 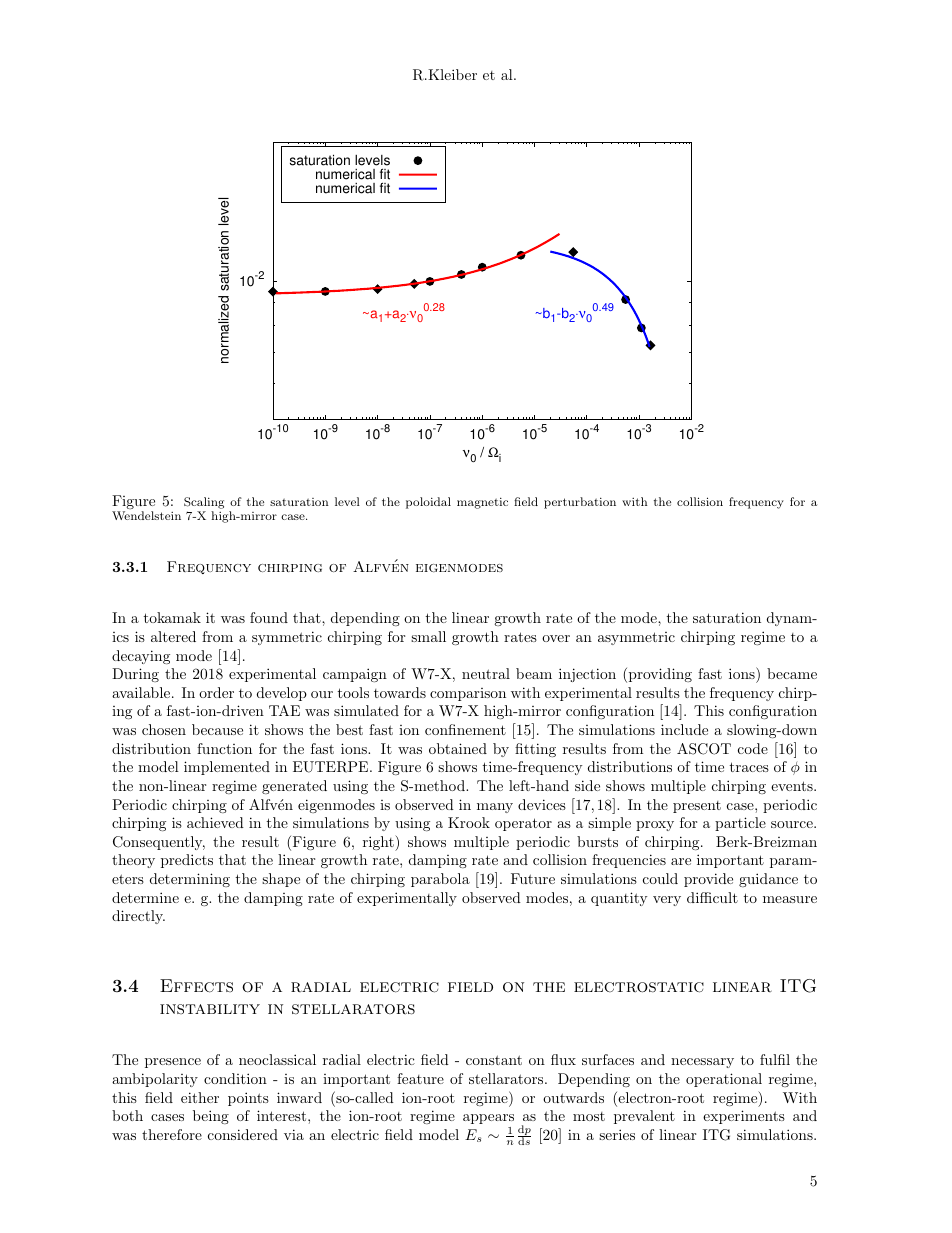 I want to click on being, so click(x=211, y=1117).
